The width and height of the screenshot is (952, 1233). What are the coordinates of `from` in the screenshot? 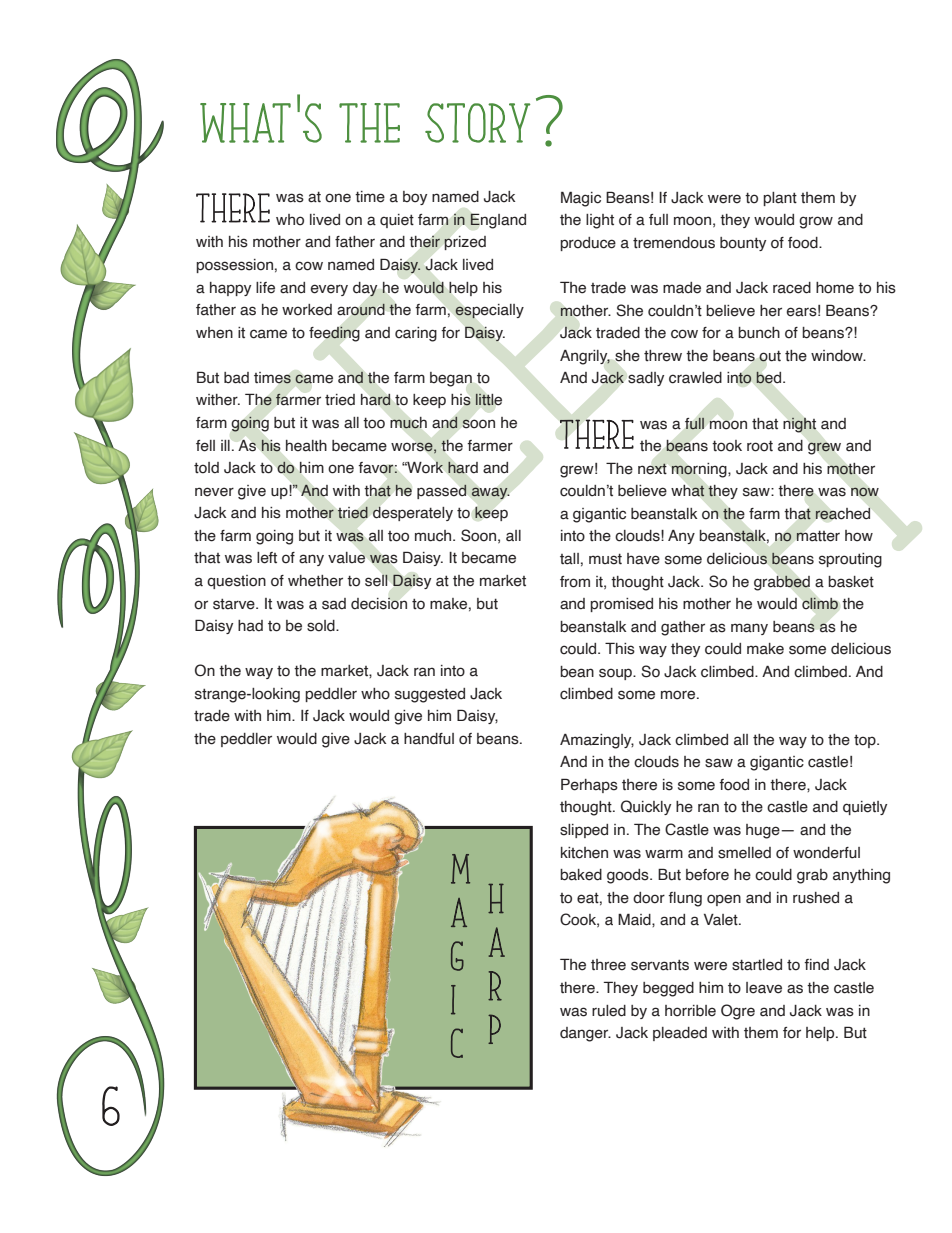 It's located at (575, 582).
